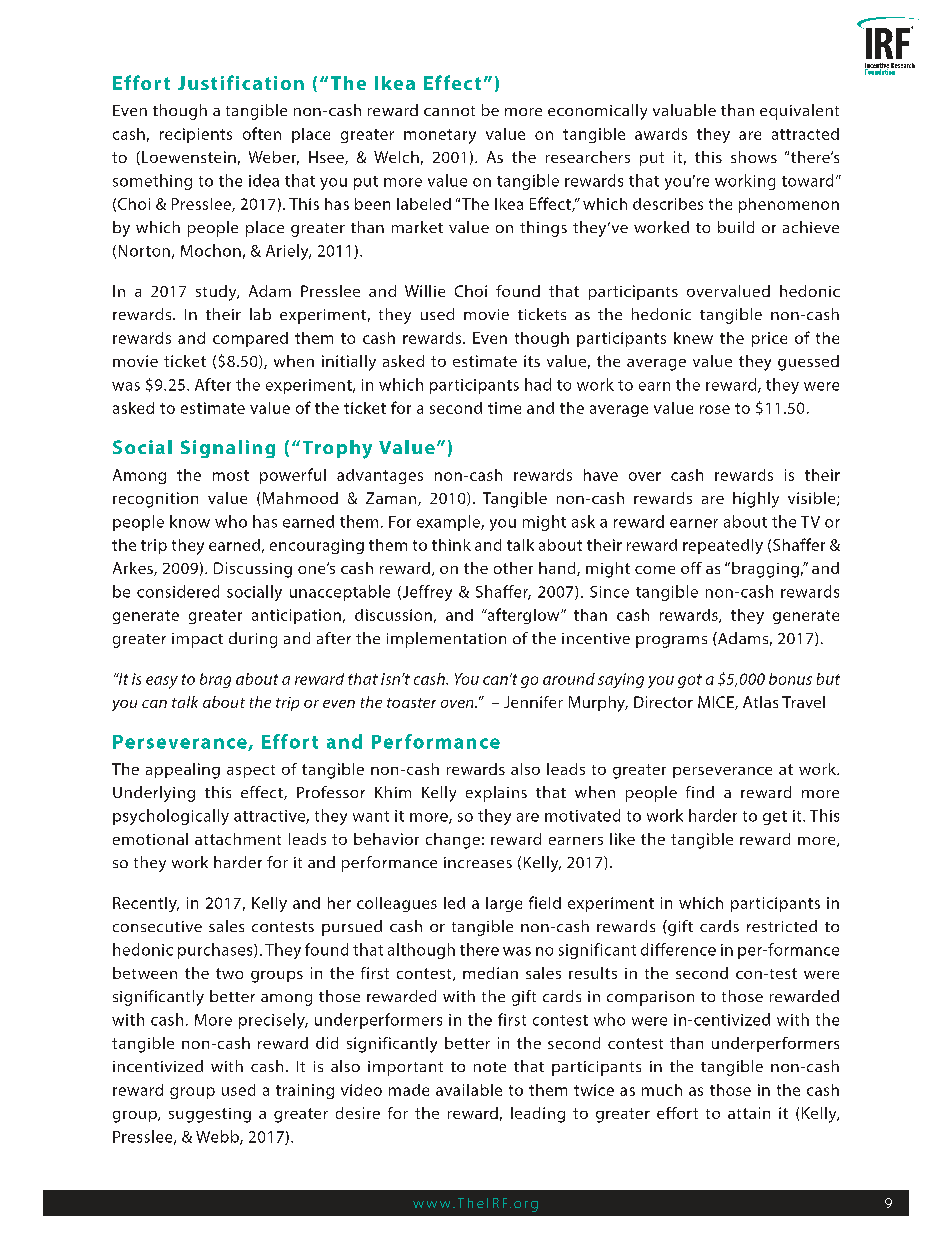  What do you see at coordinates (449, 111) in the screenshot?
I see `cannot` at bounding box center [449, 111].
